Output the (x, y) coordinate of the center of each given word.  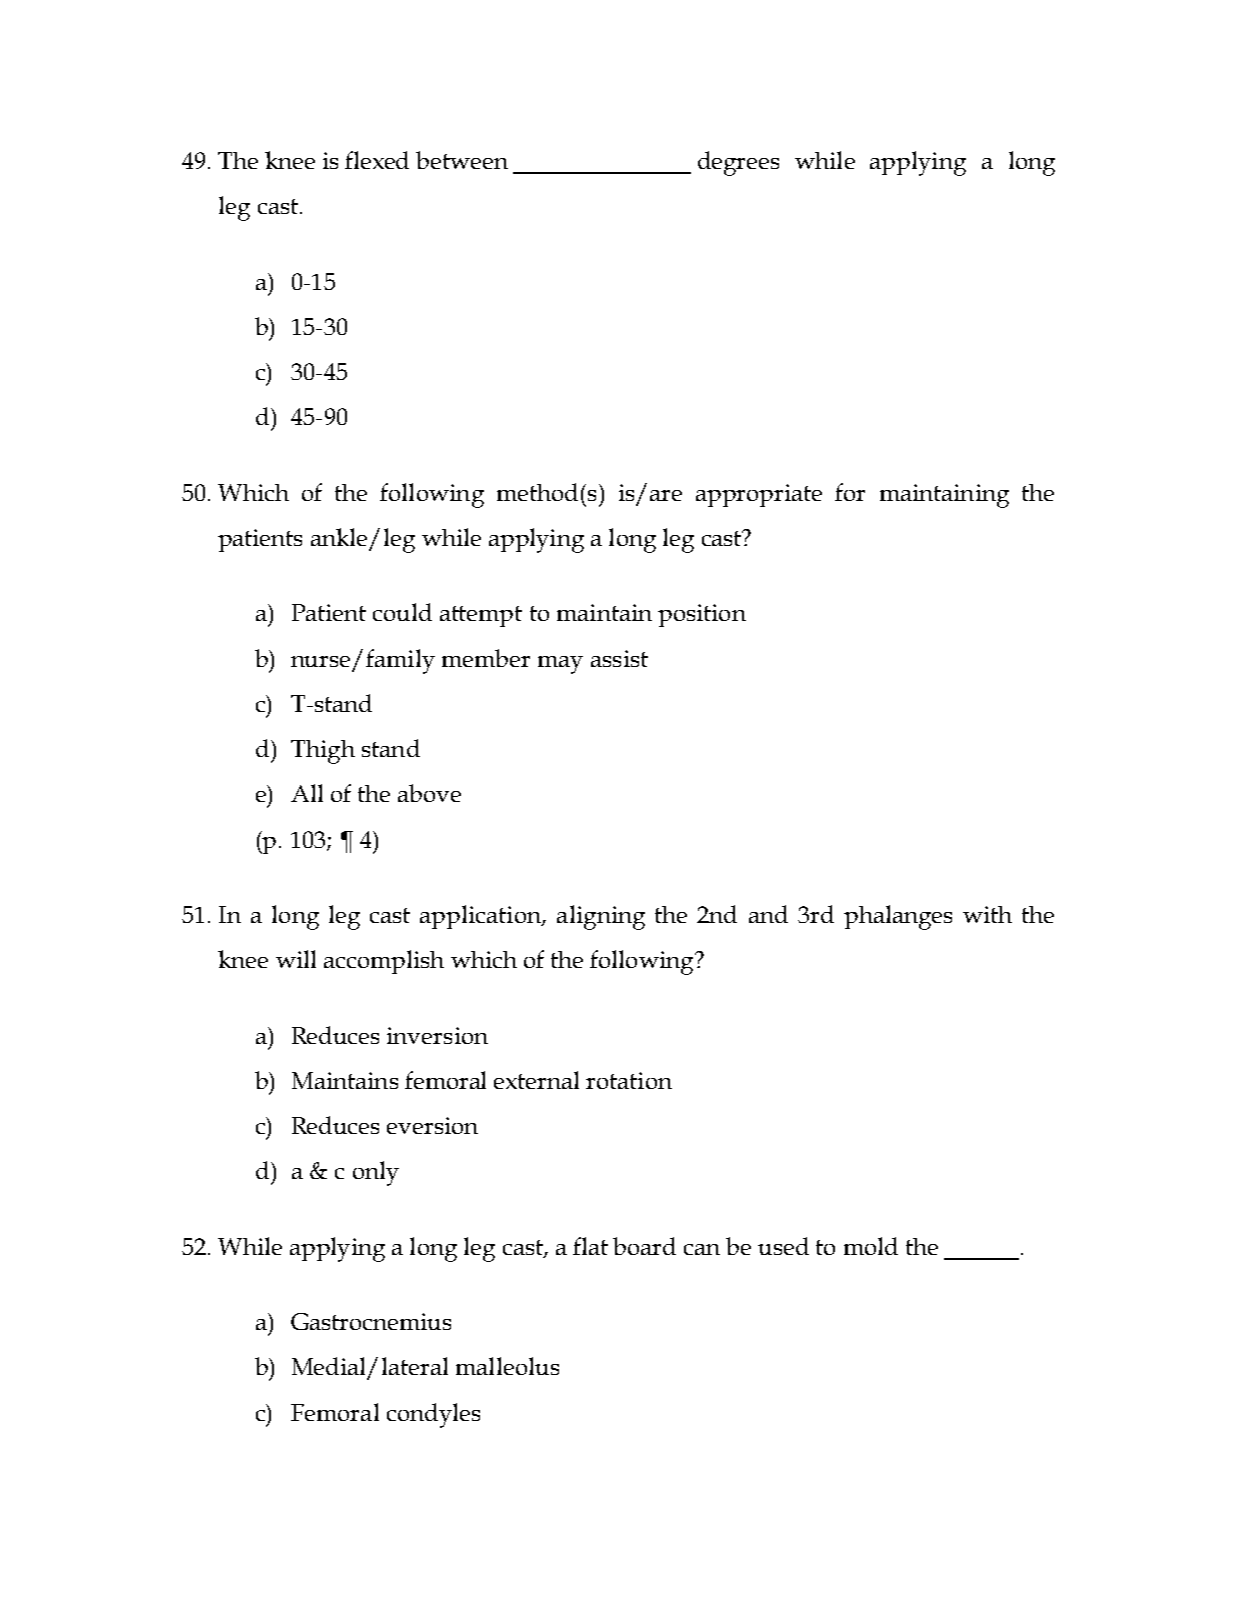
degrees (738, 163)
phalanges (898, 917)
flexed (377, 160)
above (429, 793)
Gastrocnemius (371, 1321)
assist (619, 658)
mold (871, 1246)
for (850, 492)
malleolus (507, 1366)
